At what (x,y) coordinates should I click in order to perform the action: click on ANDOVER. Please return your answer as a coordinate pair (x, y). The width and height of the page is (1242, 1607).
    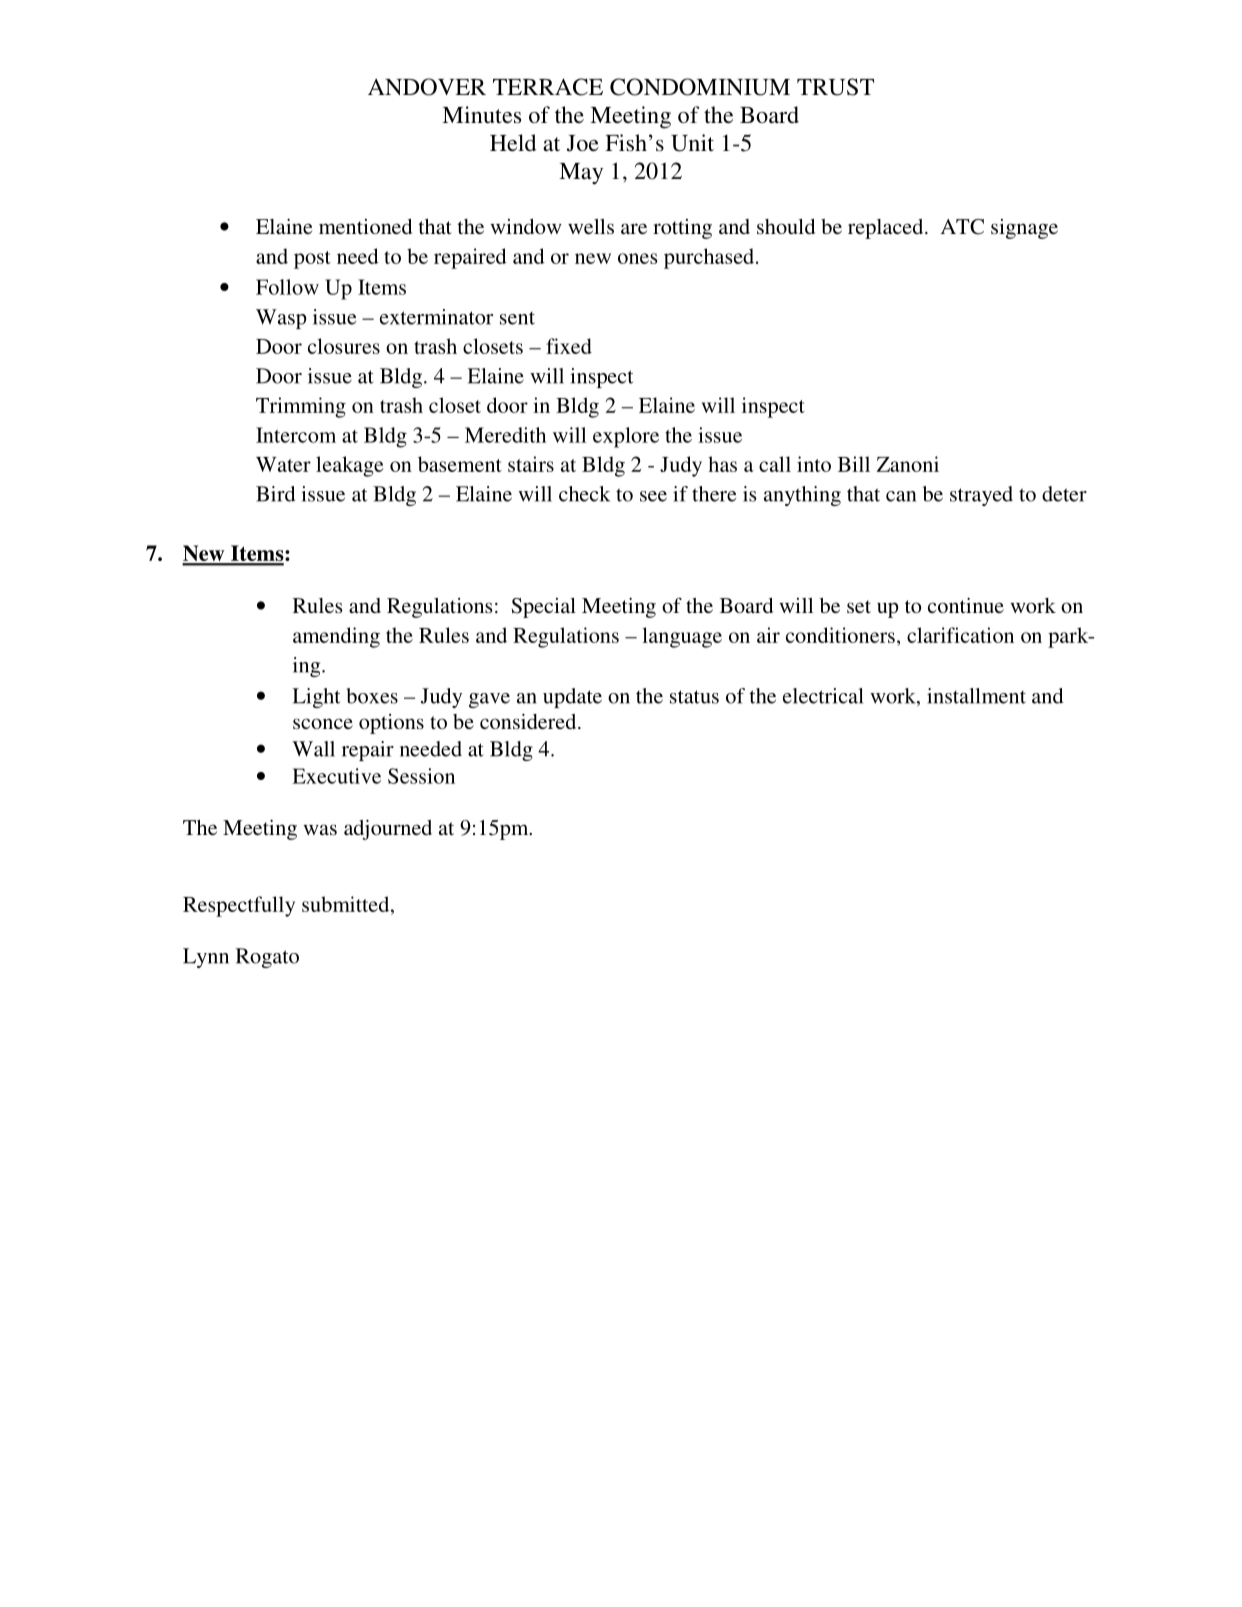
    Looking at the image, I should click on (427, 87).
